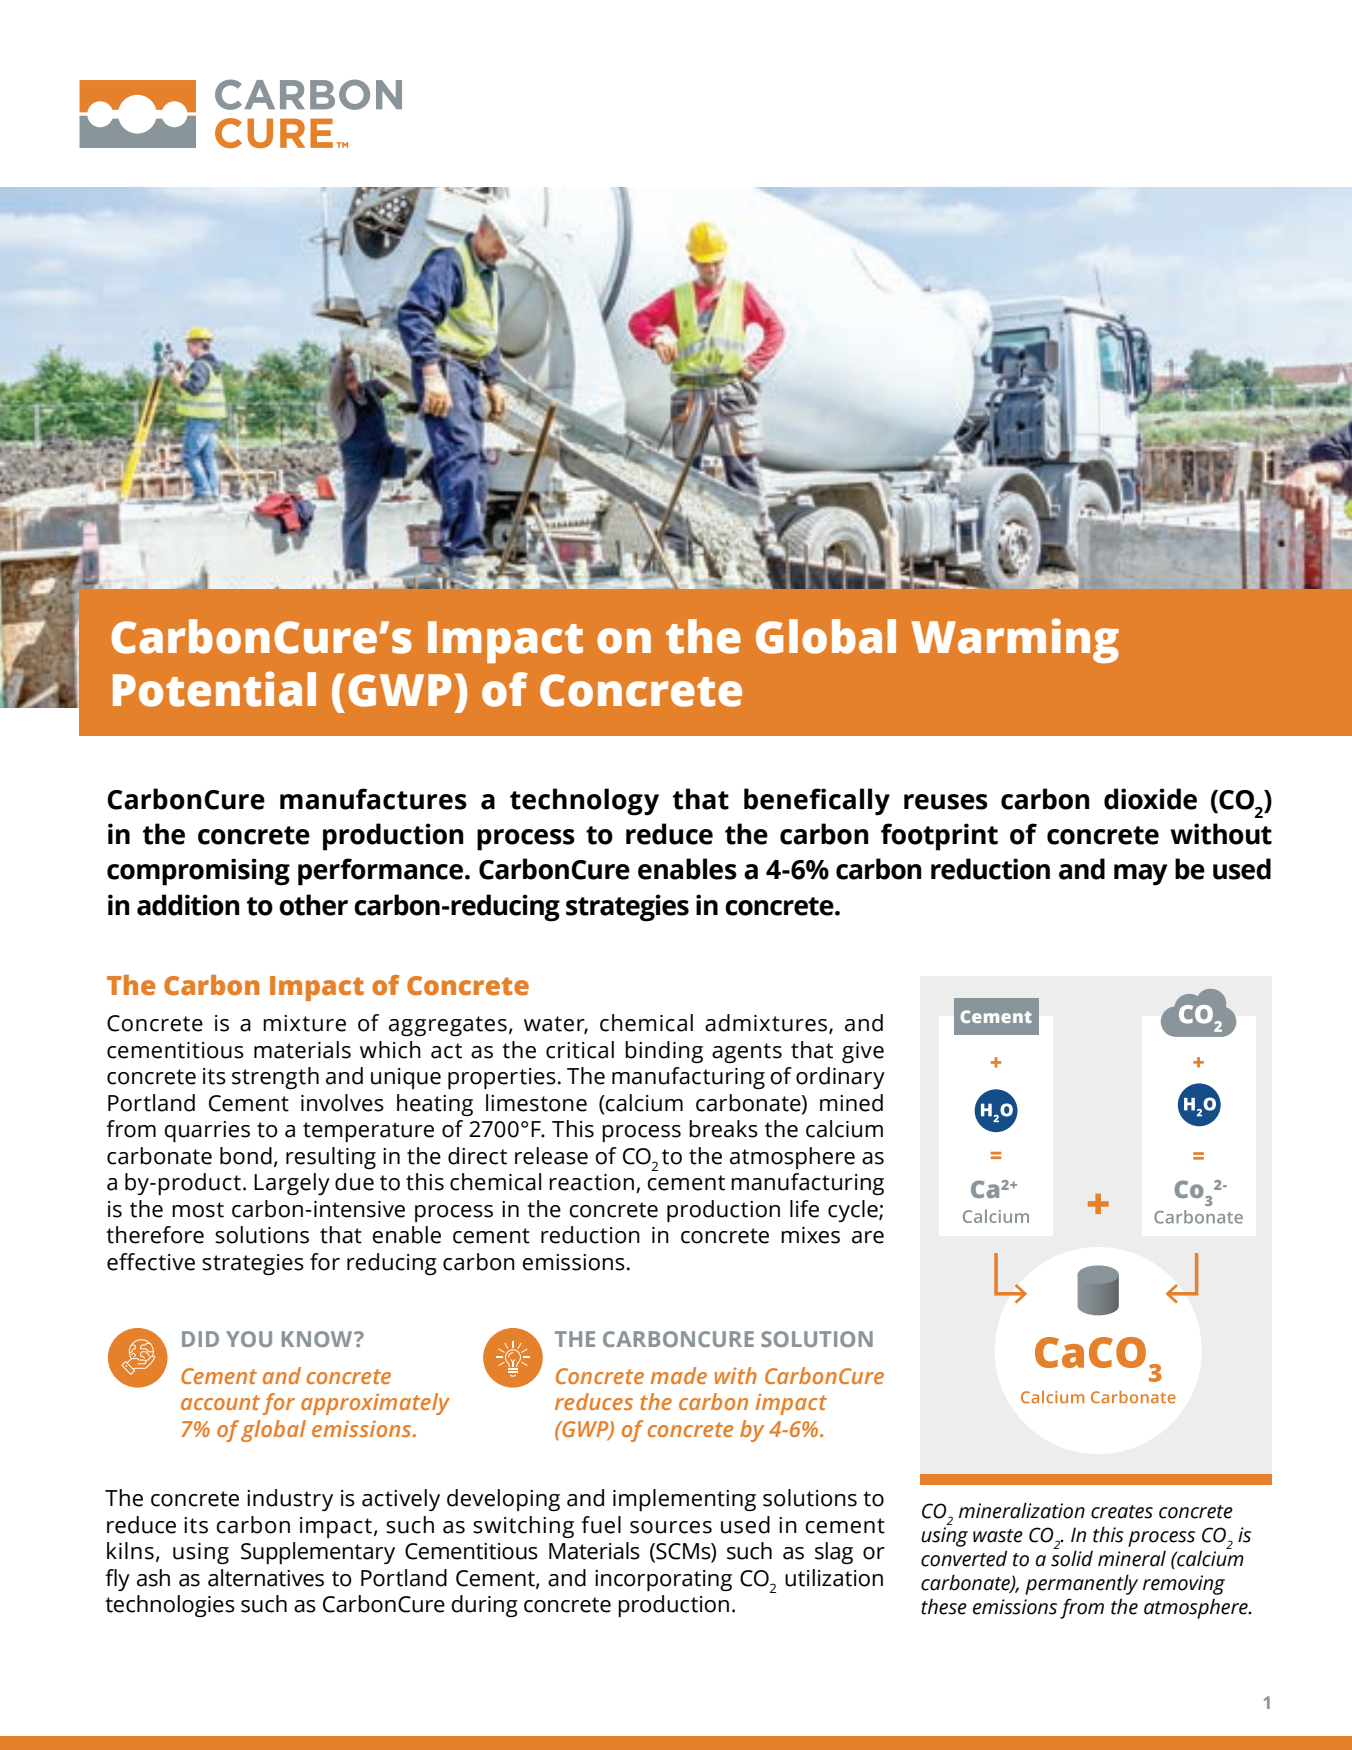 This document has height=1750, width=1352. Describe the element at coordinates (380, 872) in the document. I see `performance` at that location.
